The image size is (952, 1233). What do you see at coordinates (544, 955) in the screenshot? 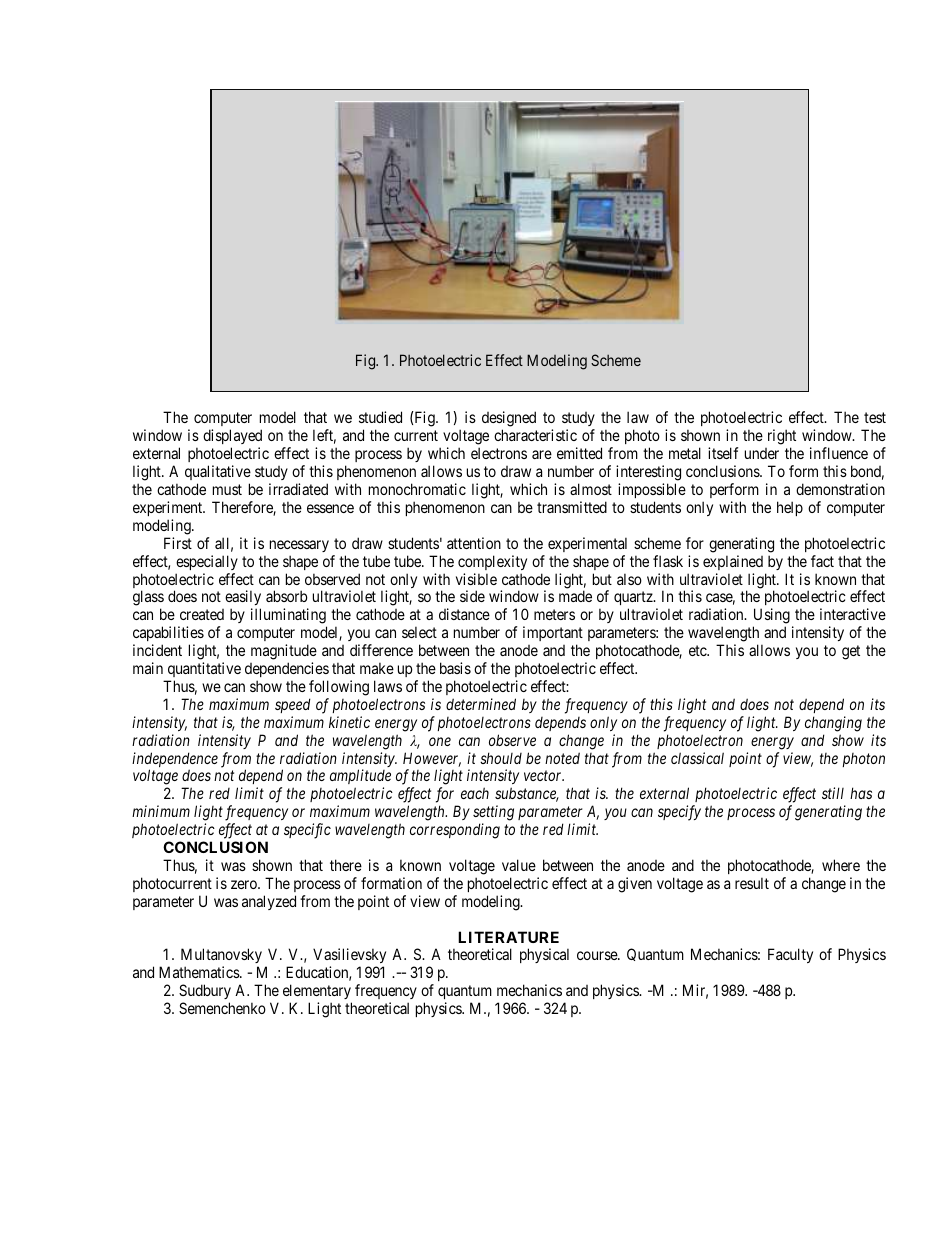
I see `physical` at bounding box center [544, 955].
